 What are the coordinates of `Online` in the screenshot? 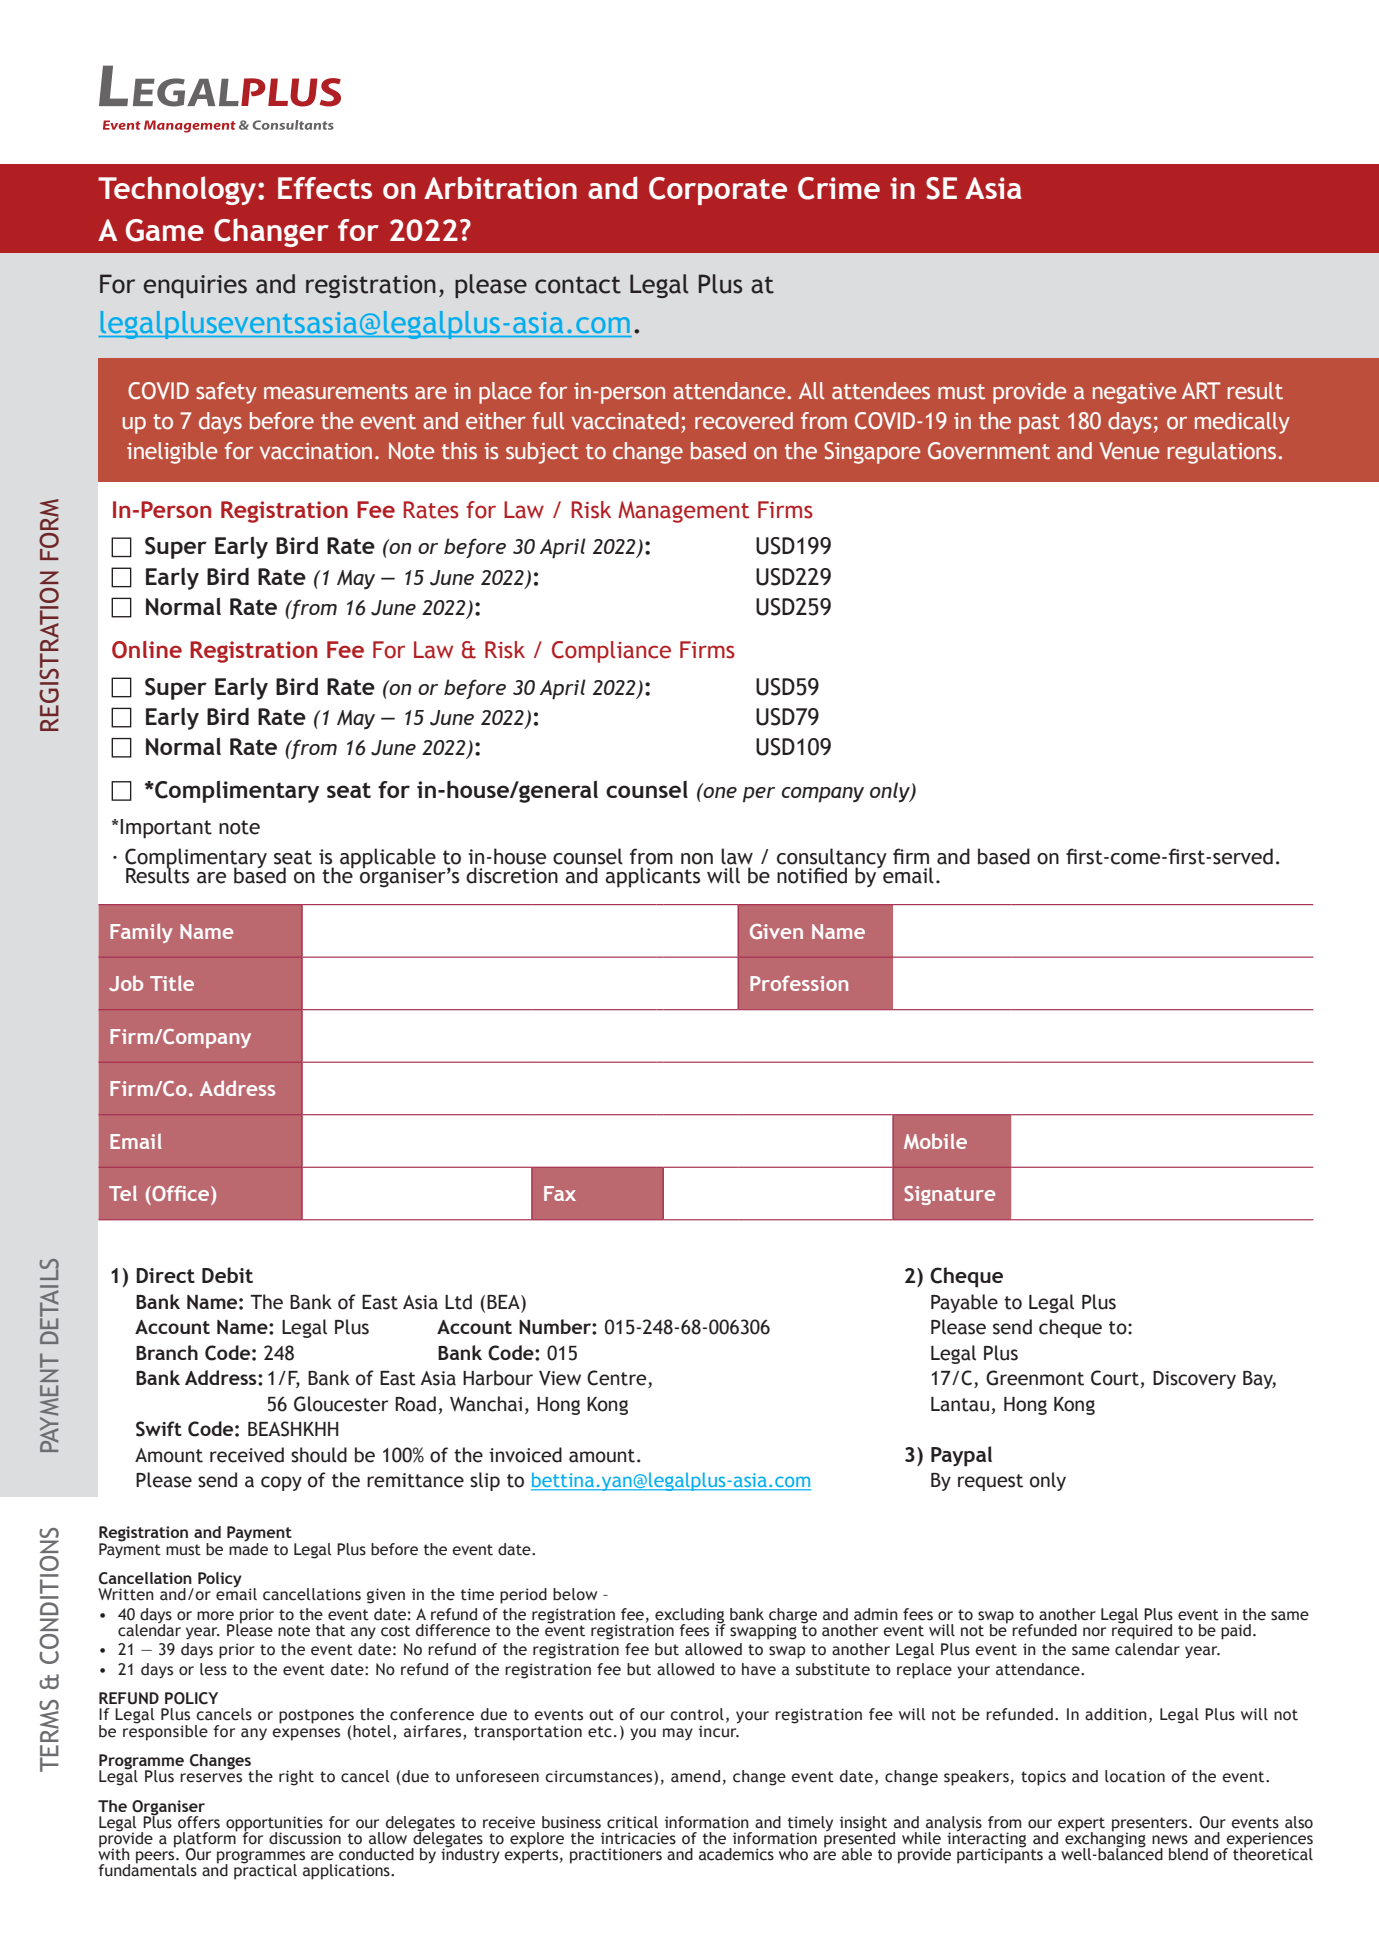 It's located at (147, 650).
